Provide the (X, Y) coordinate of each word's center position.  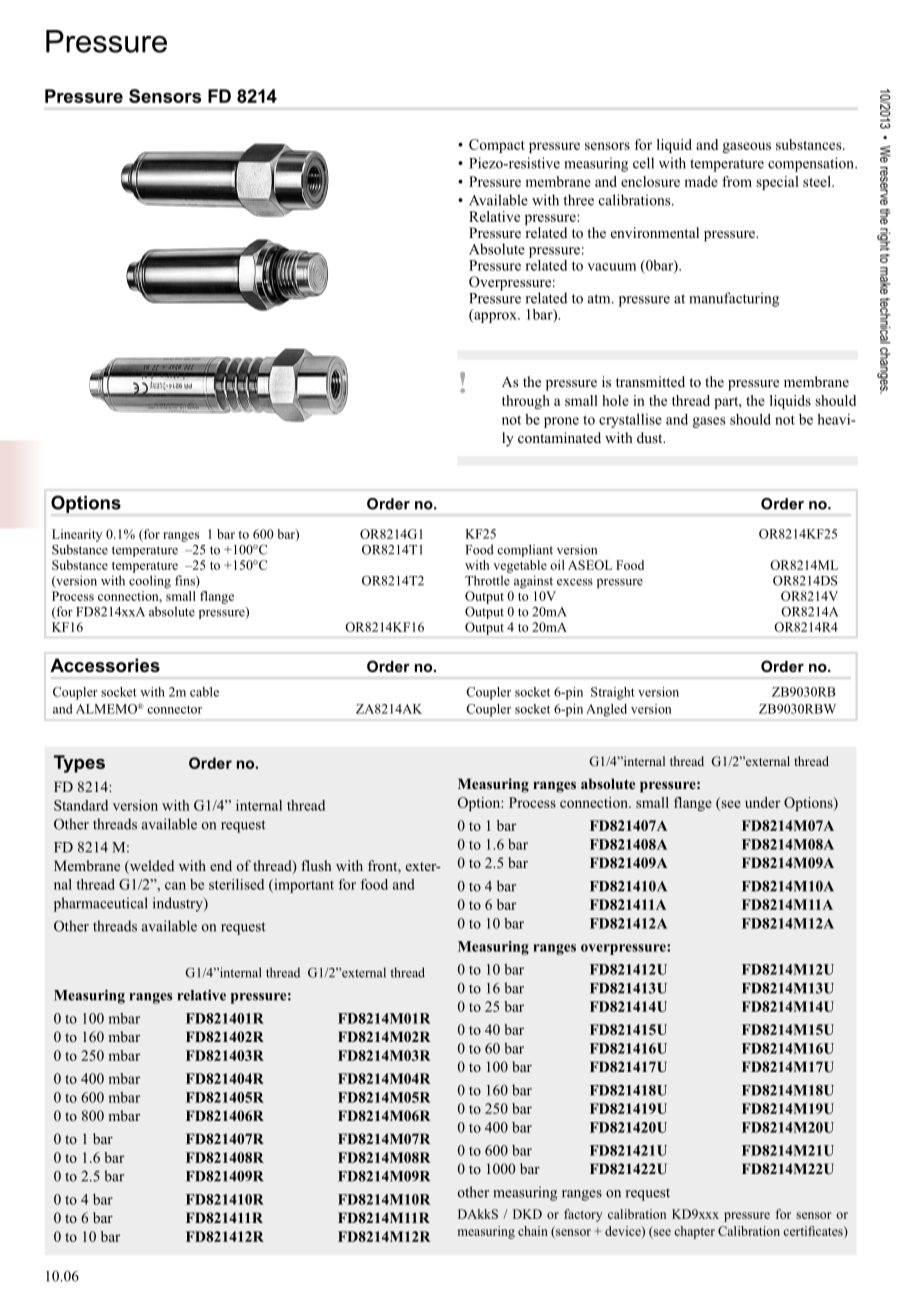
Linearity (77, 535)
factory (583, 1215)
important (303, 886)
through (526, 402)
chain (533, 1231)
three (578, 200)
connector (174, 709)
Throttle (487, 580)
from (737, 181)
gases (709, 422)
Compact (497, 146)
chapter (694, 1232)
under (762, 802)
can (175, 886)
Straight (613, 693)
